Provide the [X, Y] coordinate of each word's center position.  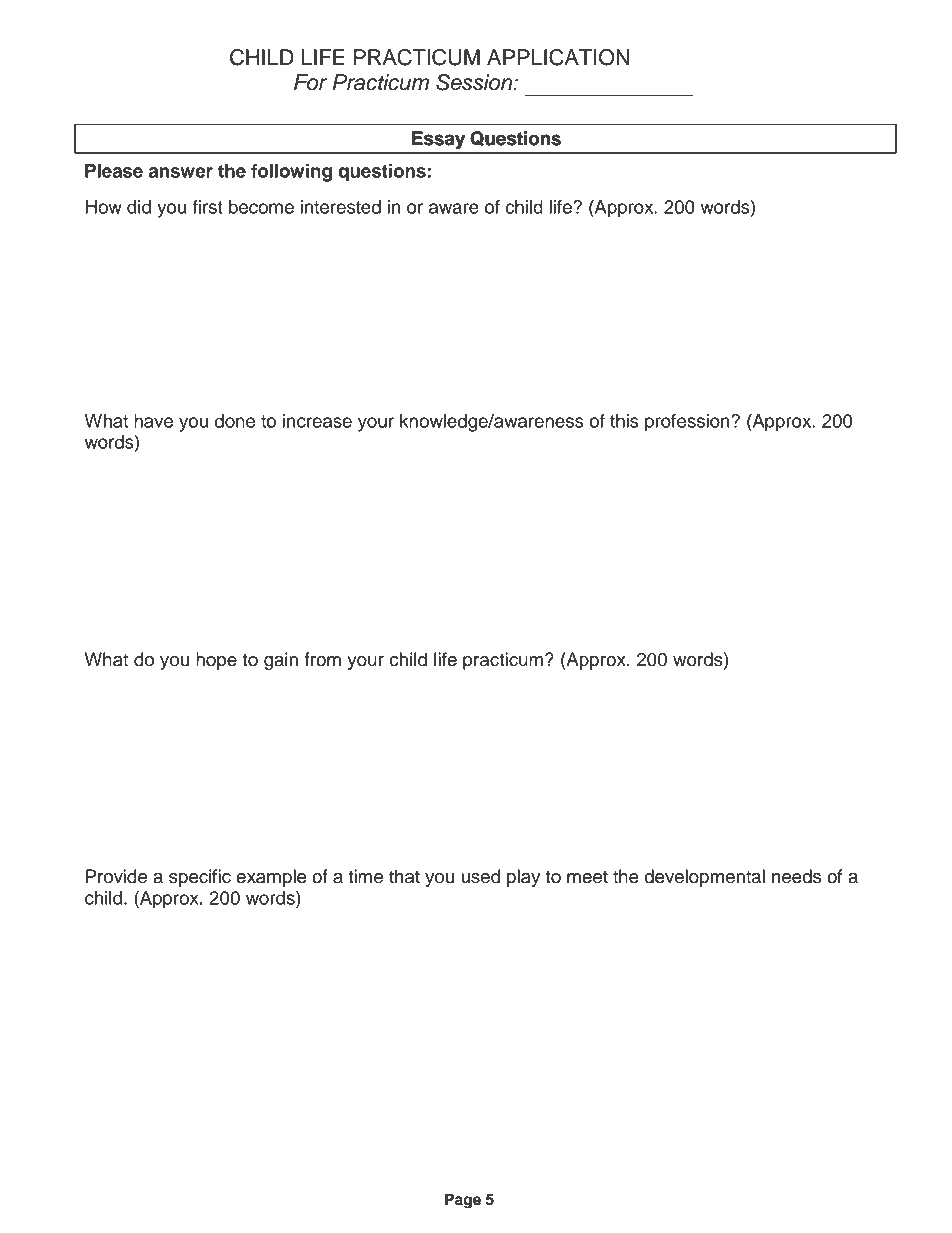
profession [688, 423]
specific [200, 878]
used [480, 876]
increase [317, 421]
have [153, 421]
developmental [705, 878]
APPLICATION [558, 57]
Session [475, 82]
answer [181, 172]
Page [463, 1201]
